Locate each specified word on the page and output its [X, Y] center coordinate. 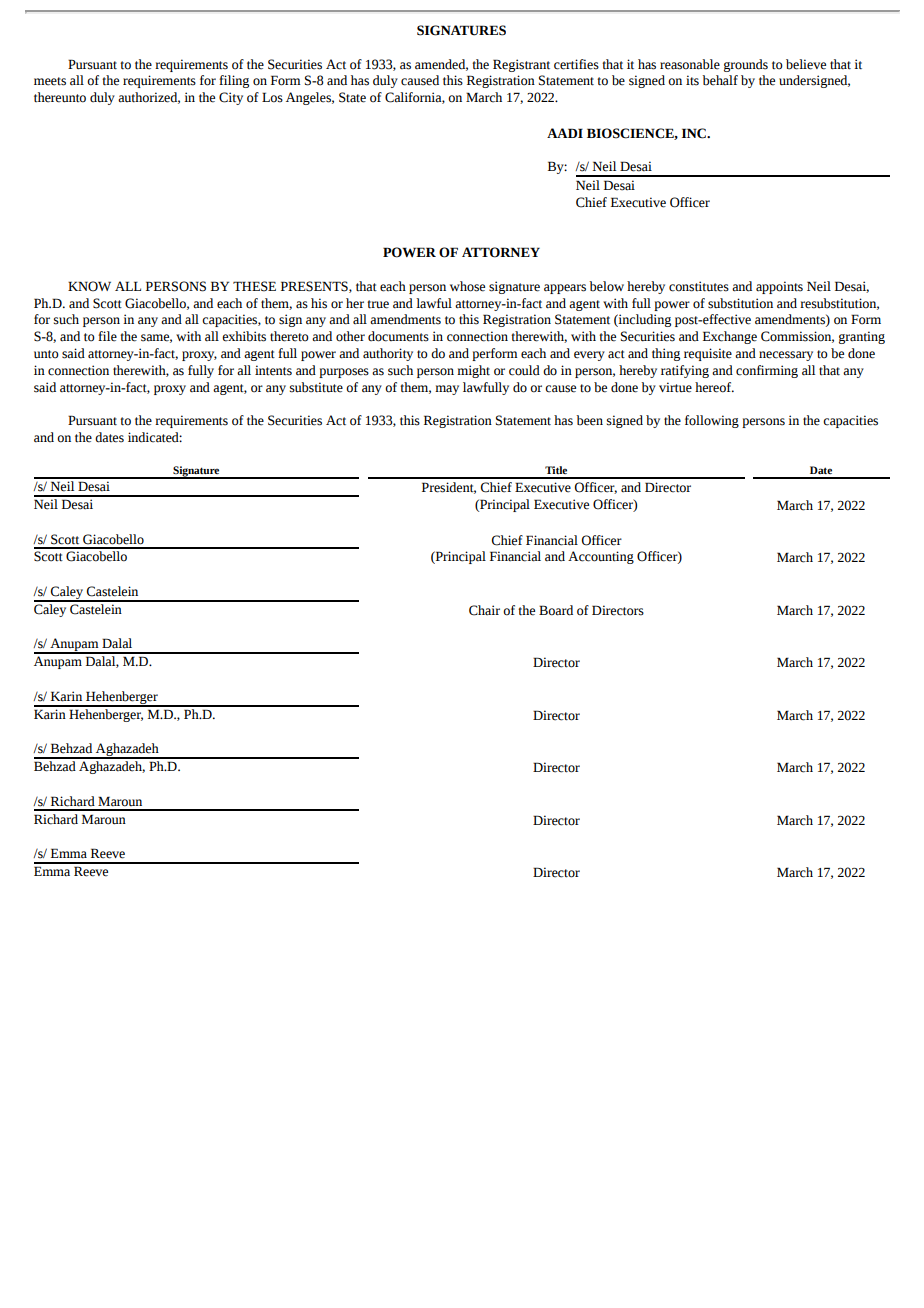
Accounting [601, 557]
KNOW [89, 286]
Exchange [730, 337]
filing [234, 81]
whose [467, 286]
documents [398, 336]
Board [556, 610]
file [107, 336]
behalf [720, 80]
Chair [484, 610]
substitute [316, 387]
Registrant [521, 65]
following [712, 421]
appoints [779, 287]
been [589, 420]
